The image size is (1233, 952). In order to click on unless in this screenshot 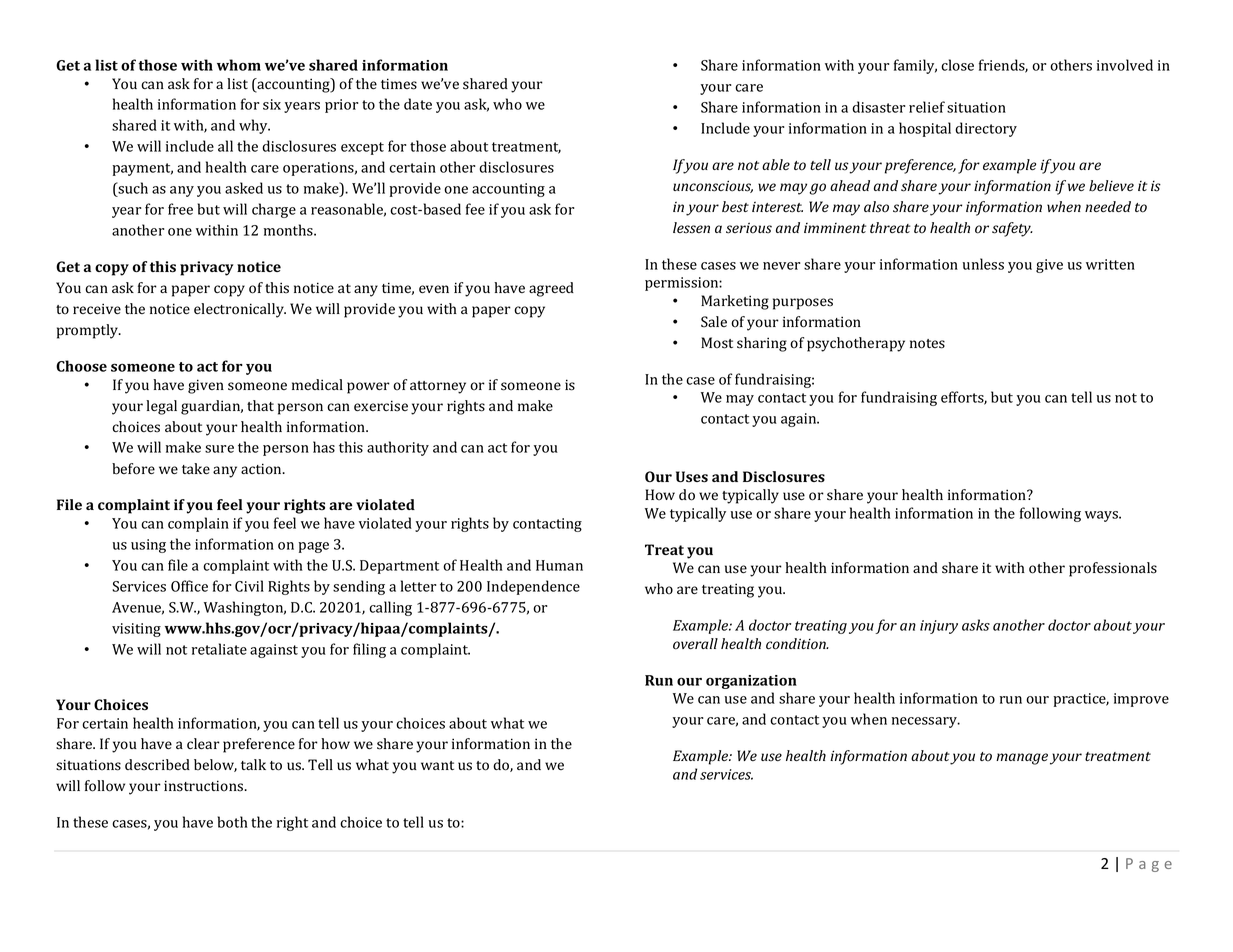, I will do `click(983, 264)`.
